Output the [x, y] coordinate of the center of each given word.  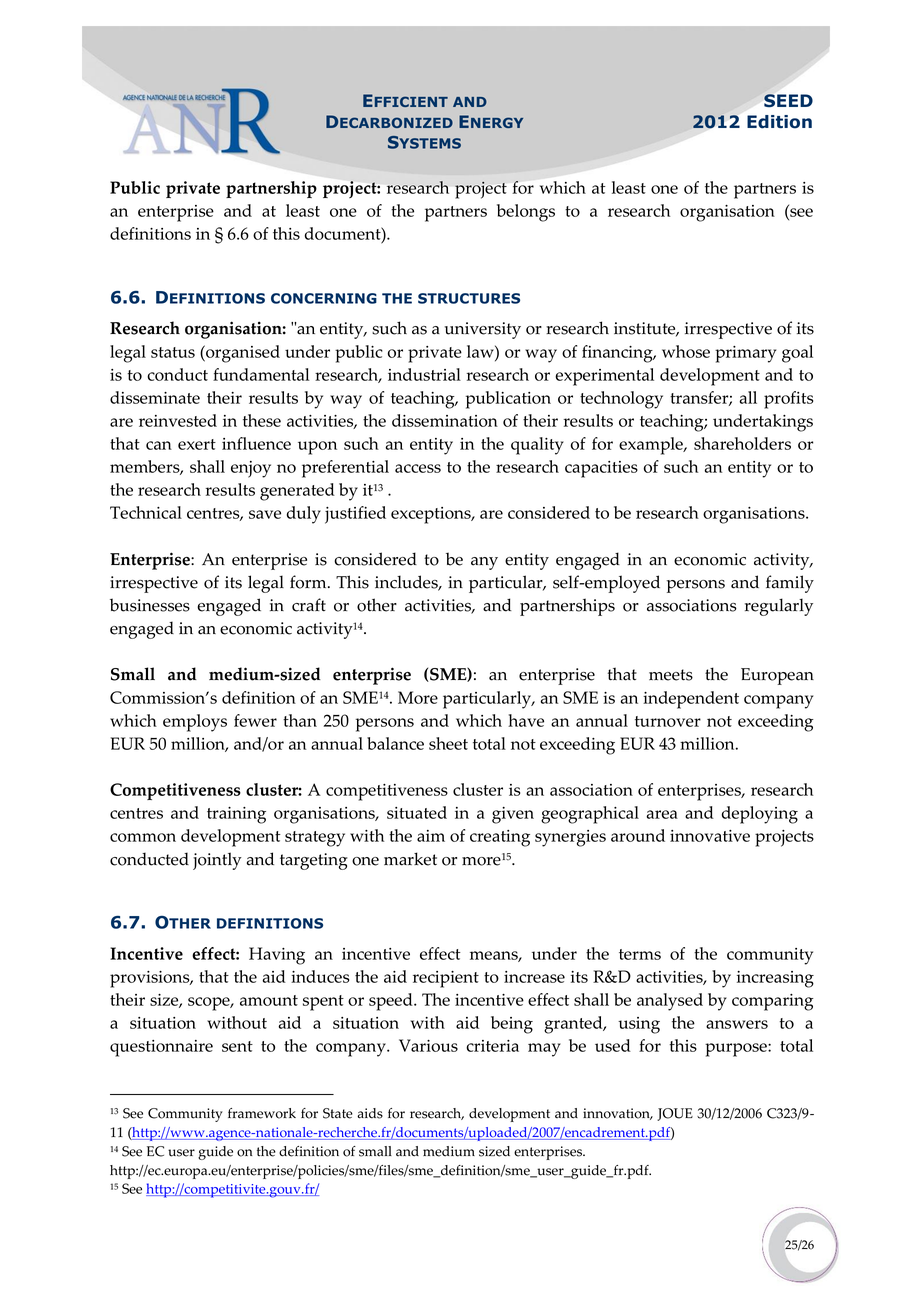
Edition [779, 122]
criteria [492, 1046]
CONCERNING [324, 298]
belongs [526, 213]
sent [237, 1046]
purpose [737, 1050]
